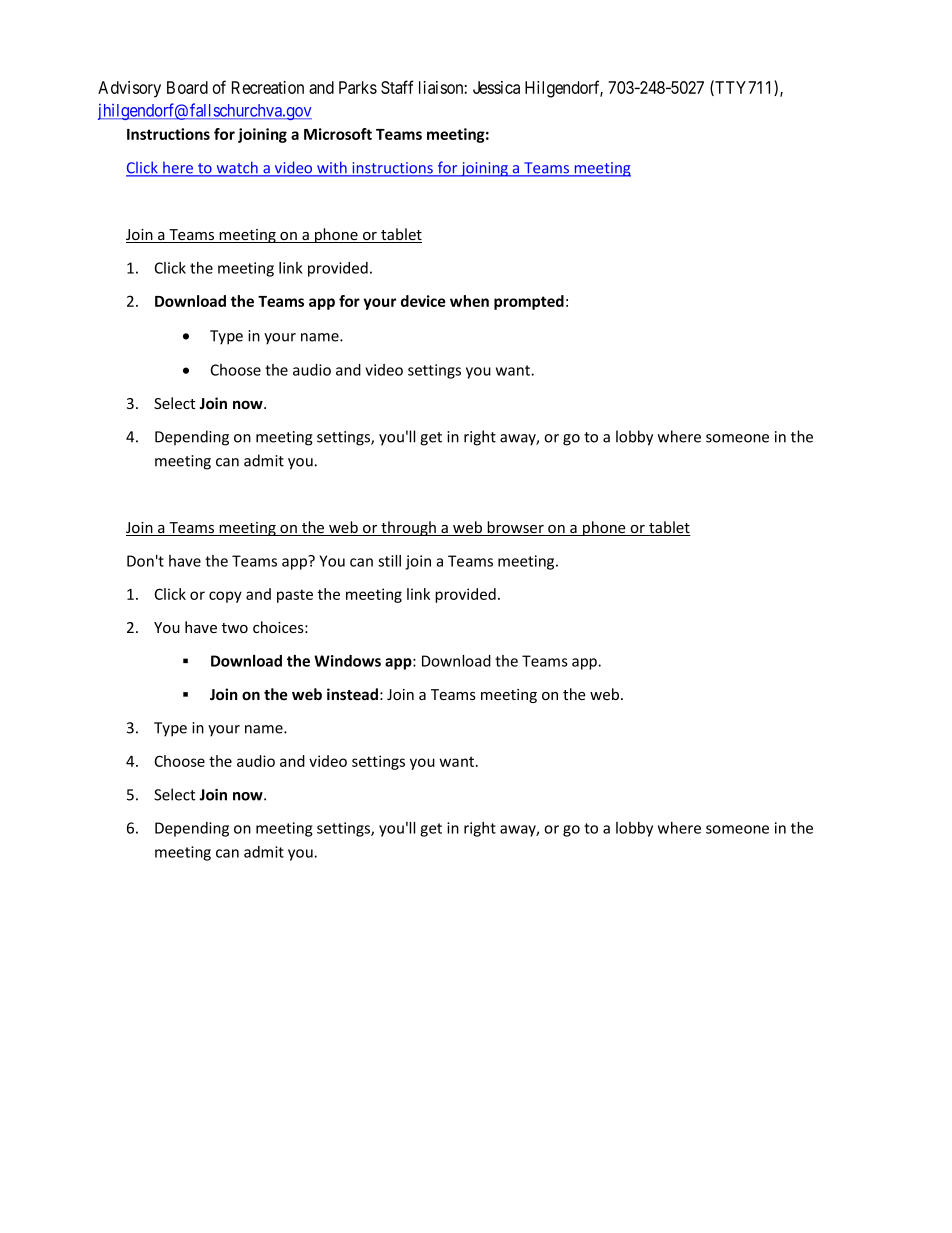 This page has height=1233, width=952. I want to click on Board, so click(187, 87).
